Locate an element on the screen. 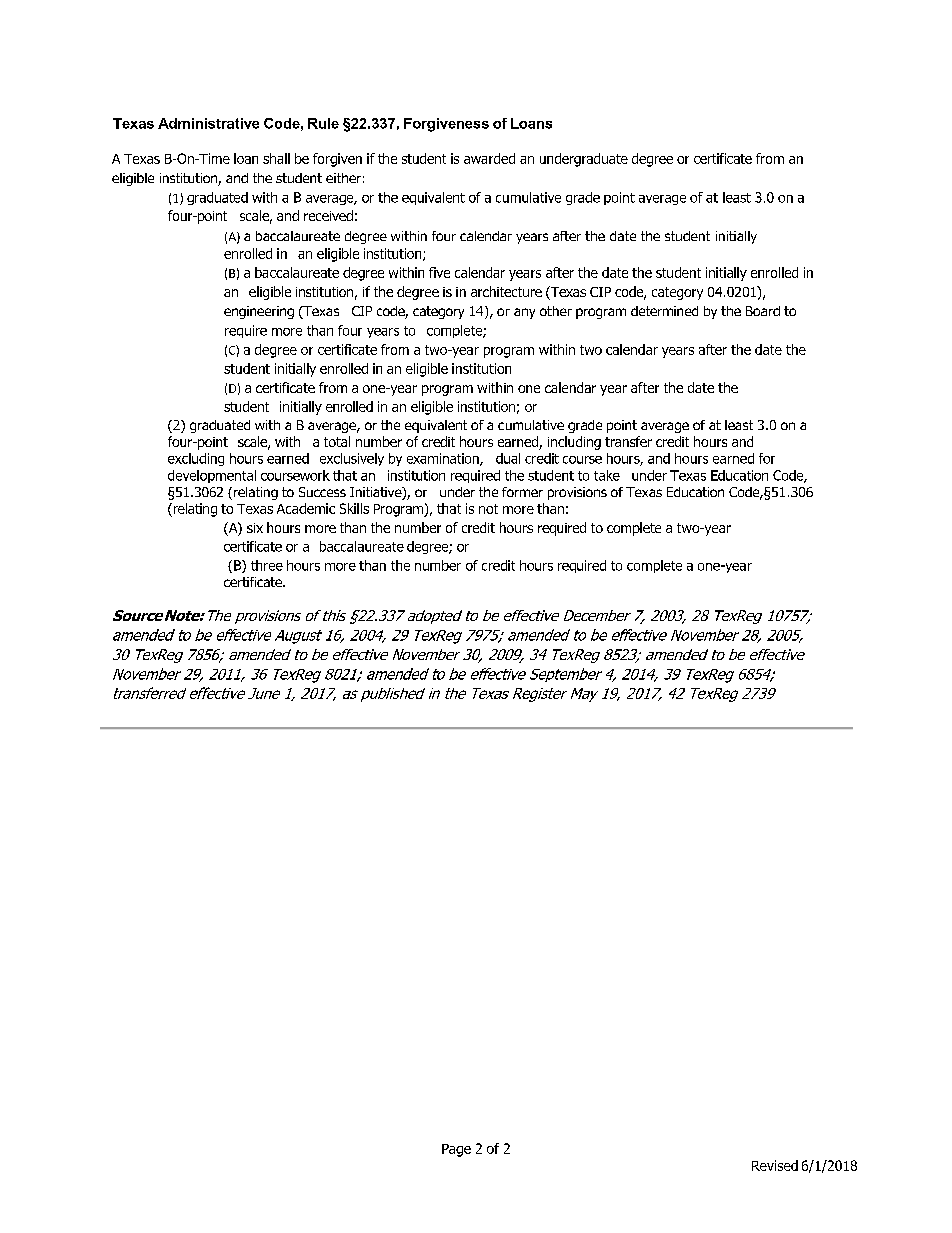 The width and height of the screenshot is (952, 1233). any is located at coordinates (524, 313).
